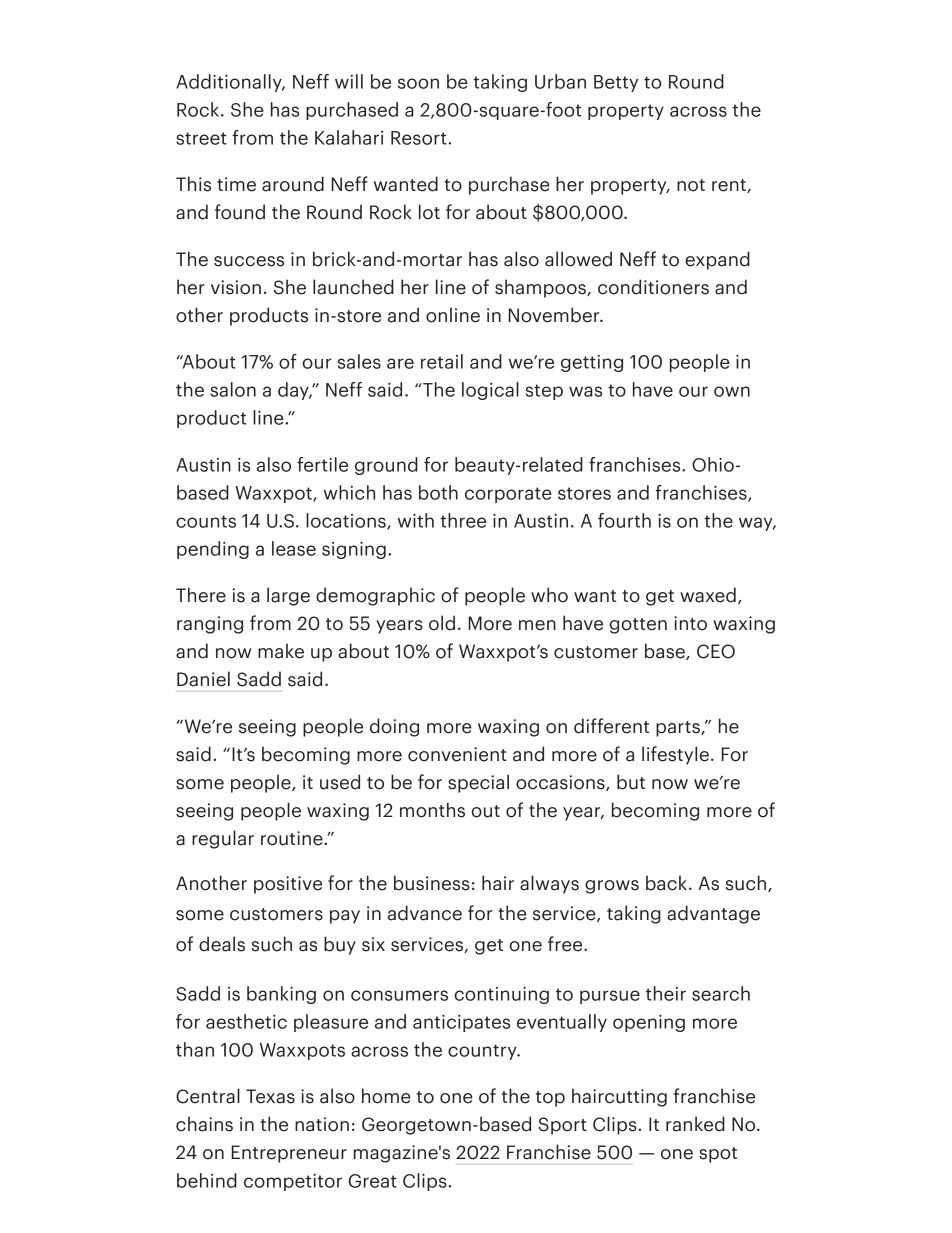  What do you see at coordinates (420, 138) in the document?
I see `Resort` at bounding box center [420, 138].
